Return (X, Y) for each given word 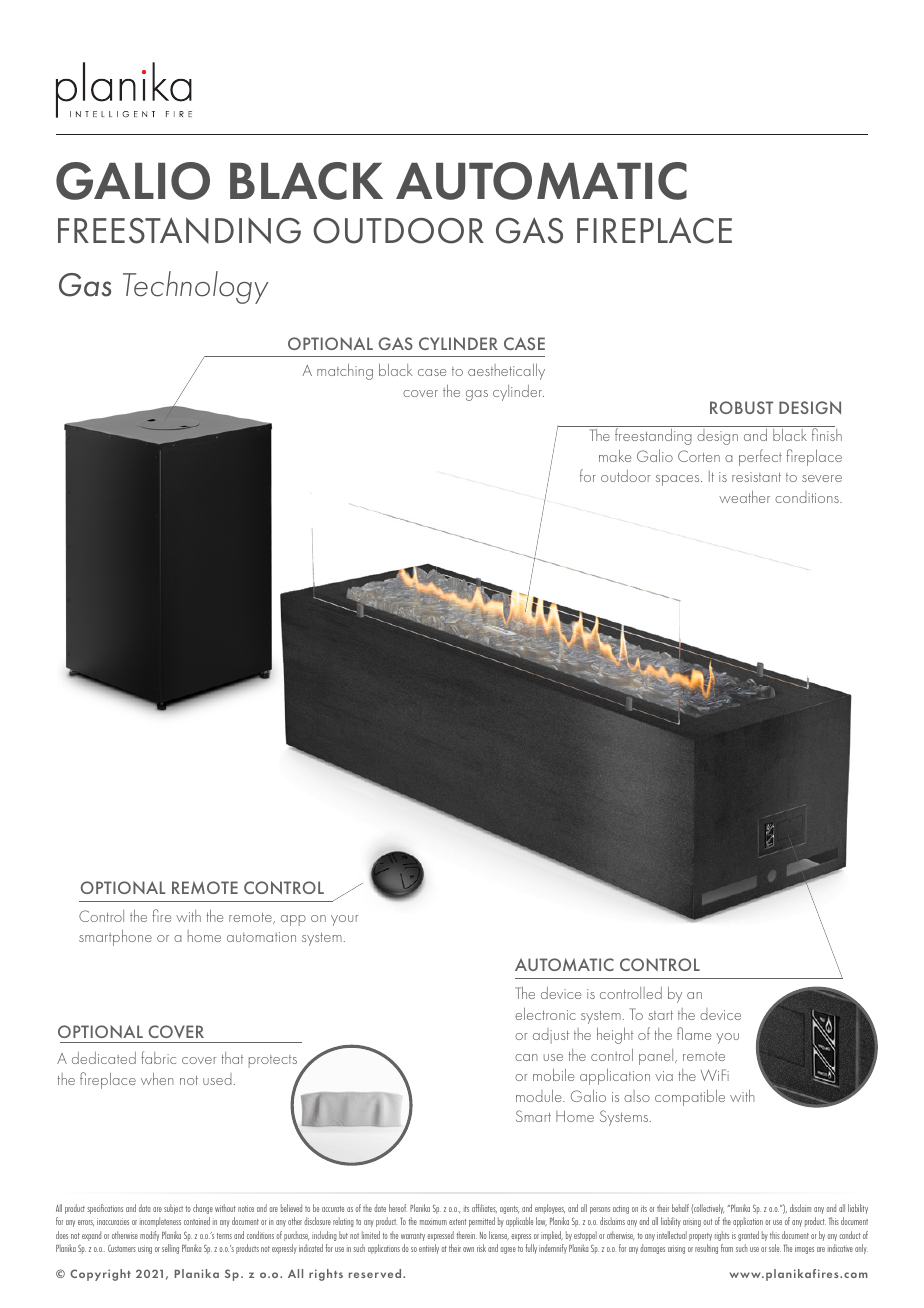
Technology (195, 287)
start (660, 1015)
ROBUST (741, 407)
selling (170, 1249)
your (345, 920)
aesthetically (506, 372)
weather (744, 496)
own (468, 1249)
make (615, 456)
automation (261, 937)
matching (345, 371)
